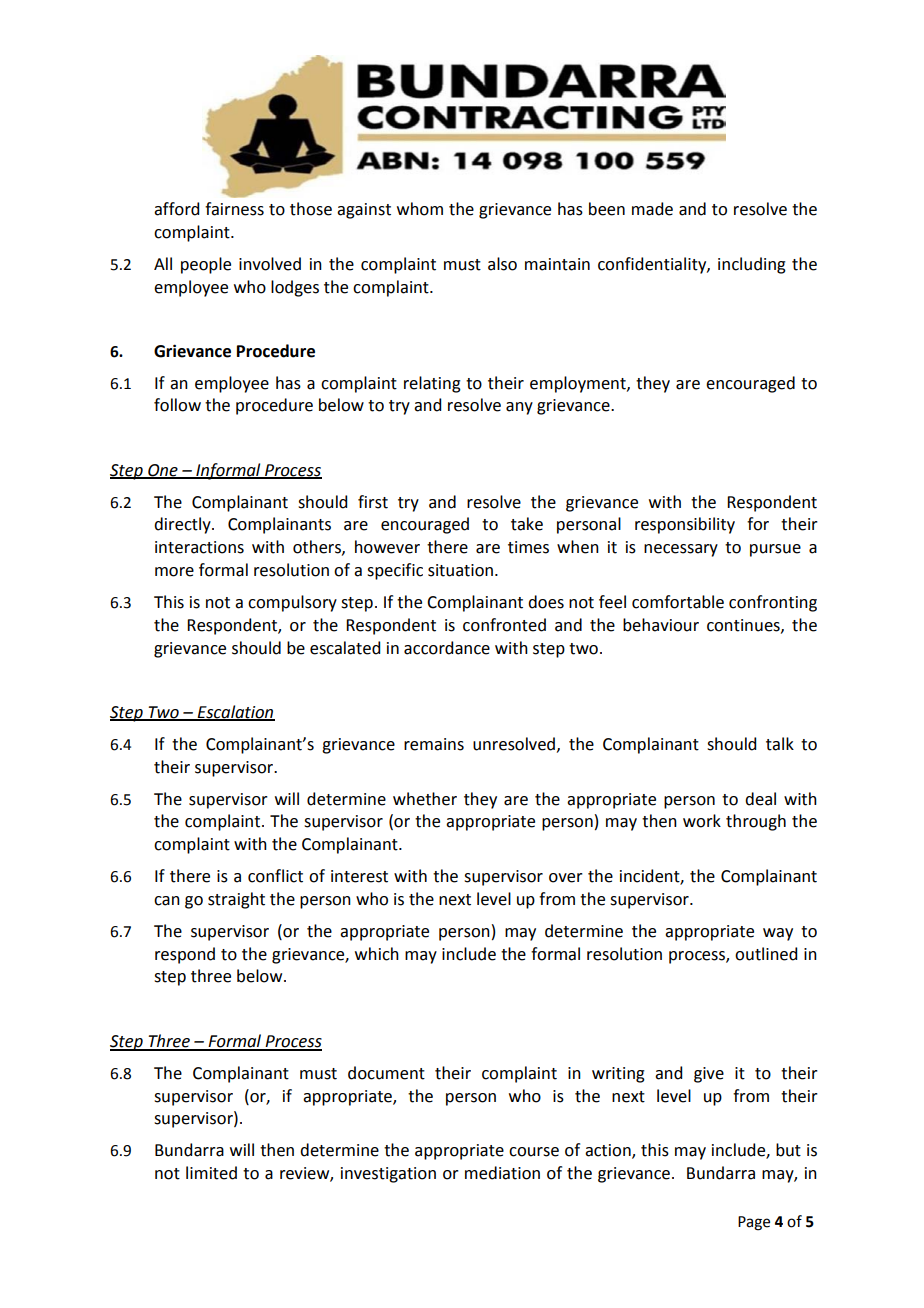 The image size is (924, 1308). Describe the element at coordinates (752, 265) in the screenshot. I see `including` at that location.
